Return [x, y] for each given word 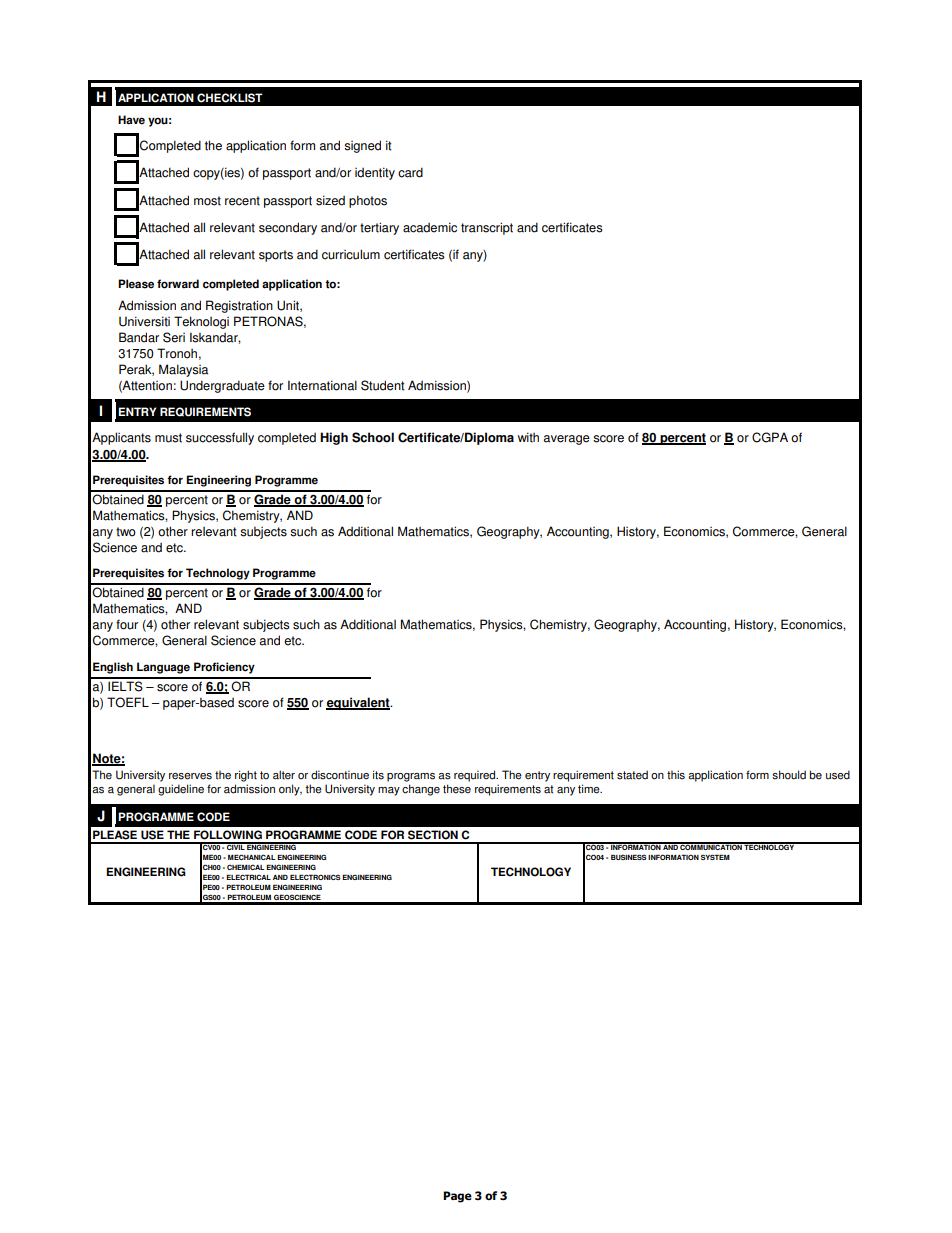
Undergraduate [222, 386]
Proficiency [224, 668]
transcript [487, 228]
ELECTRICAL [248, 877]
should [789, 775]
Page [457, 1197]
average [566, 440]
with [528, 437]
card [410, 172]
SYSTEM [715, 857]
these [457, 789]
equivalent [359, 703]
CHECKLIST [230, 98]
